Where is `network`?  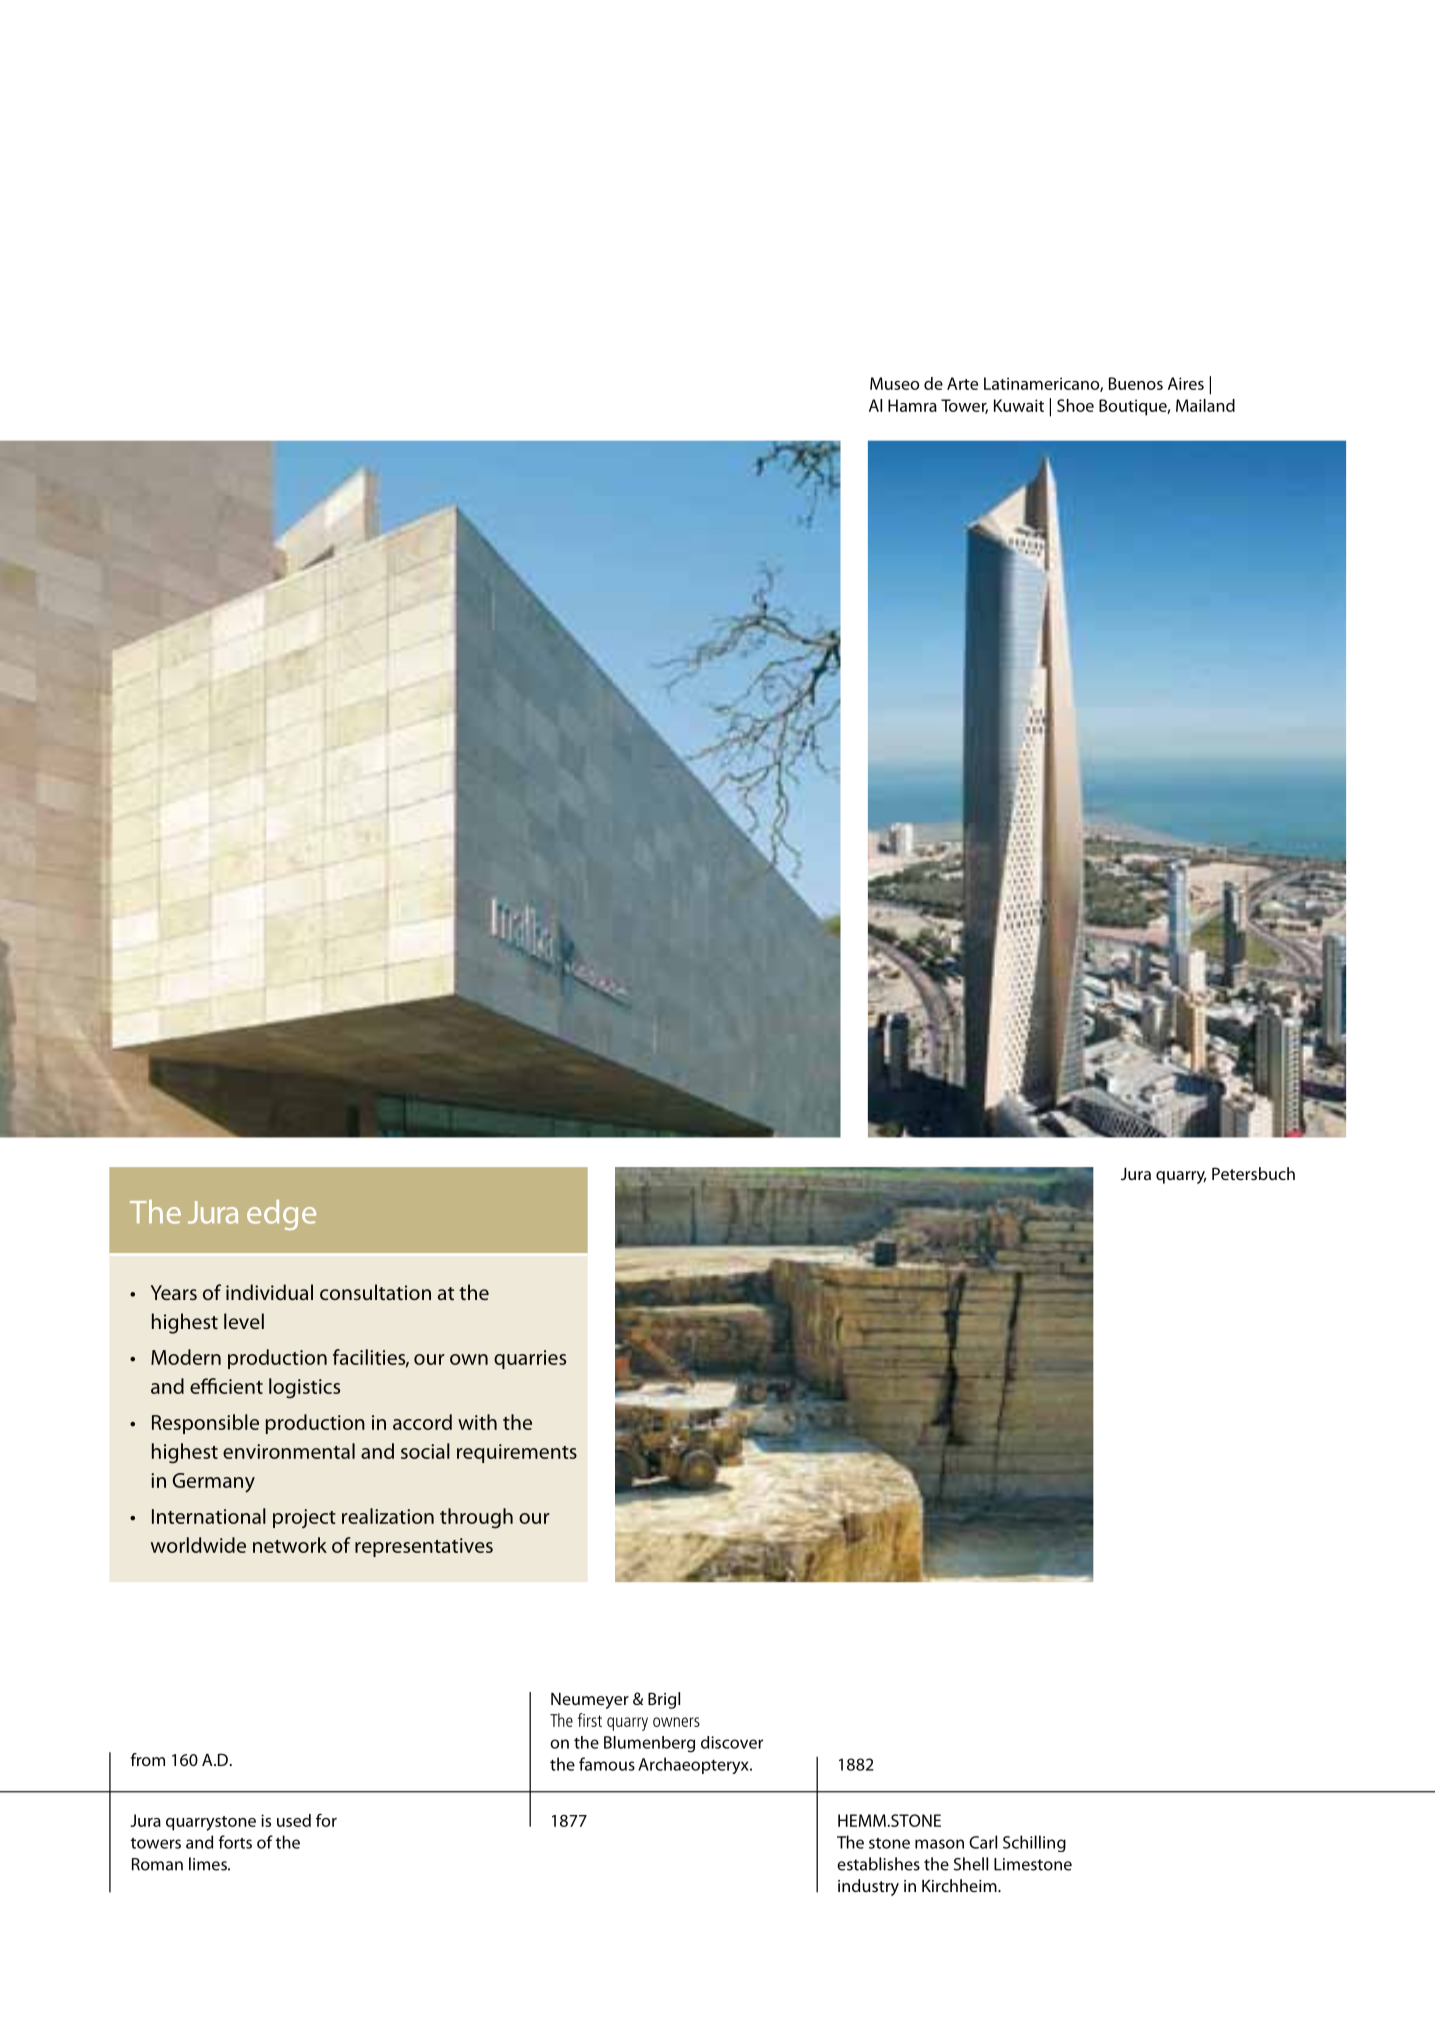 network is located at coordinates (290, 1545).
